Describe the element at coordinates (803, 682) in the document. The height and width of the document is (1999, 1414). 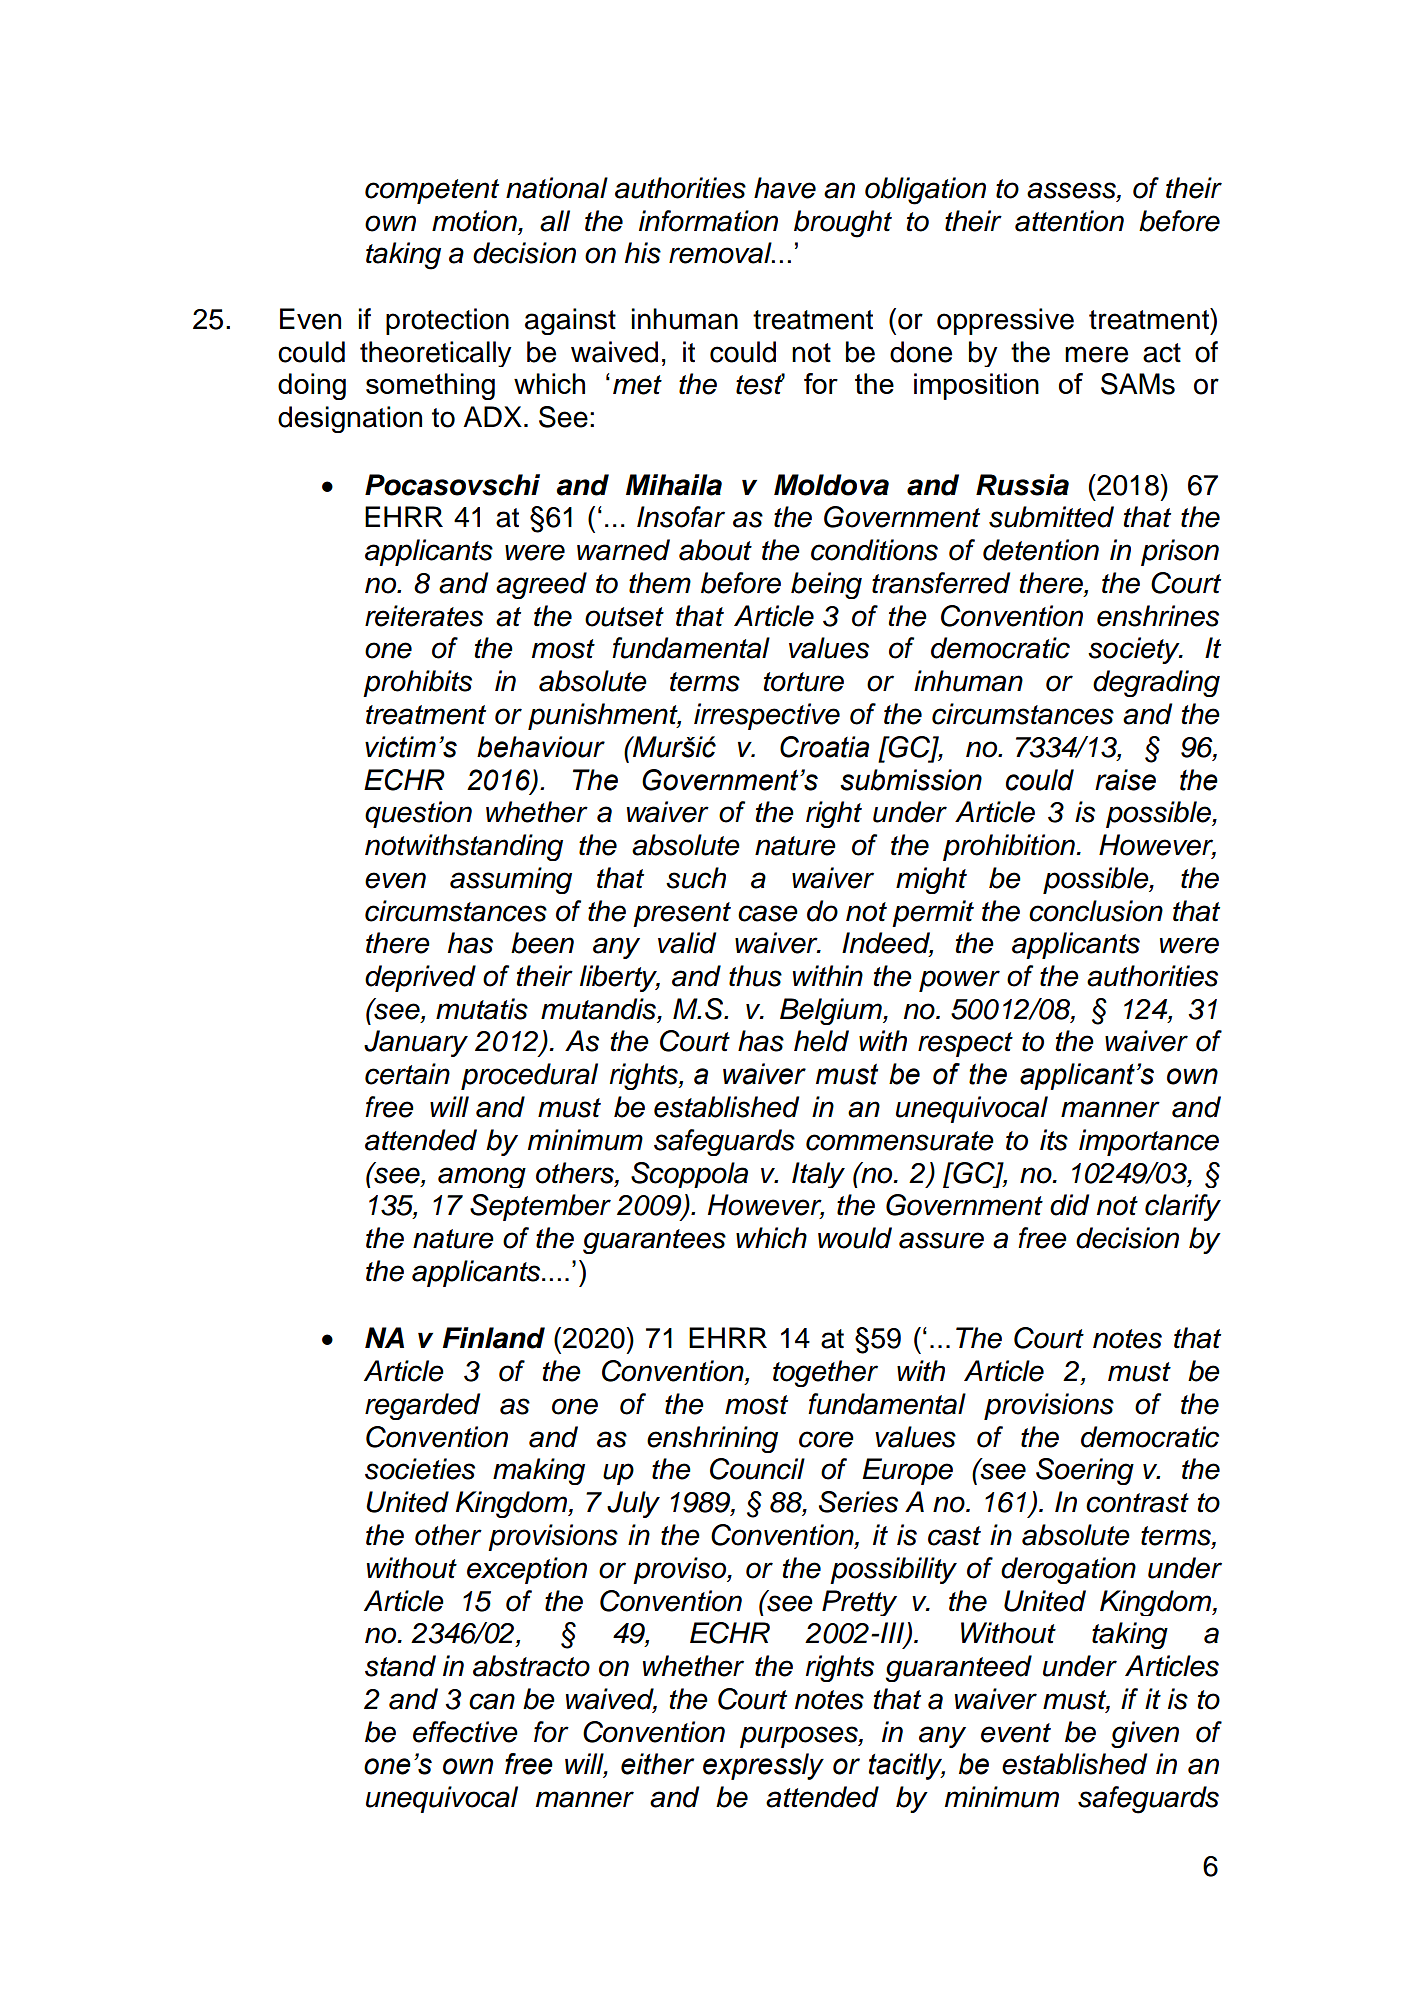
I see `torture` at that location.
